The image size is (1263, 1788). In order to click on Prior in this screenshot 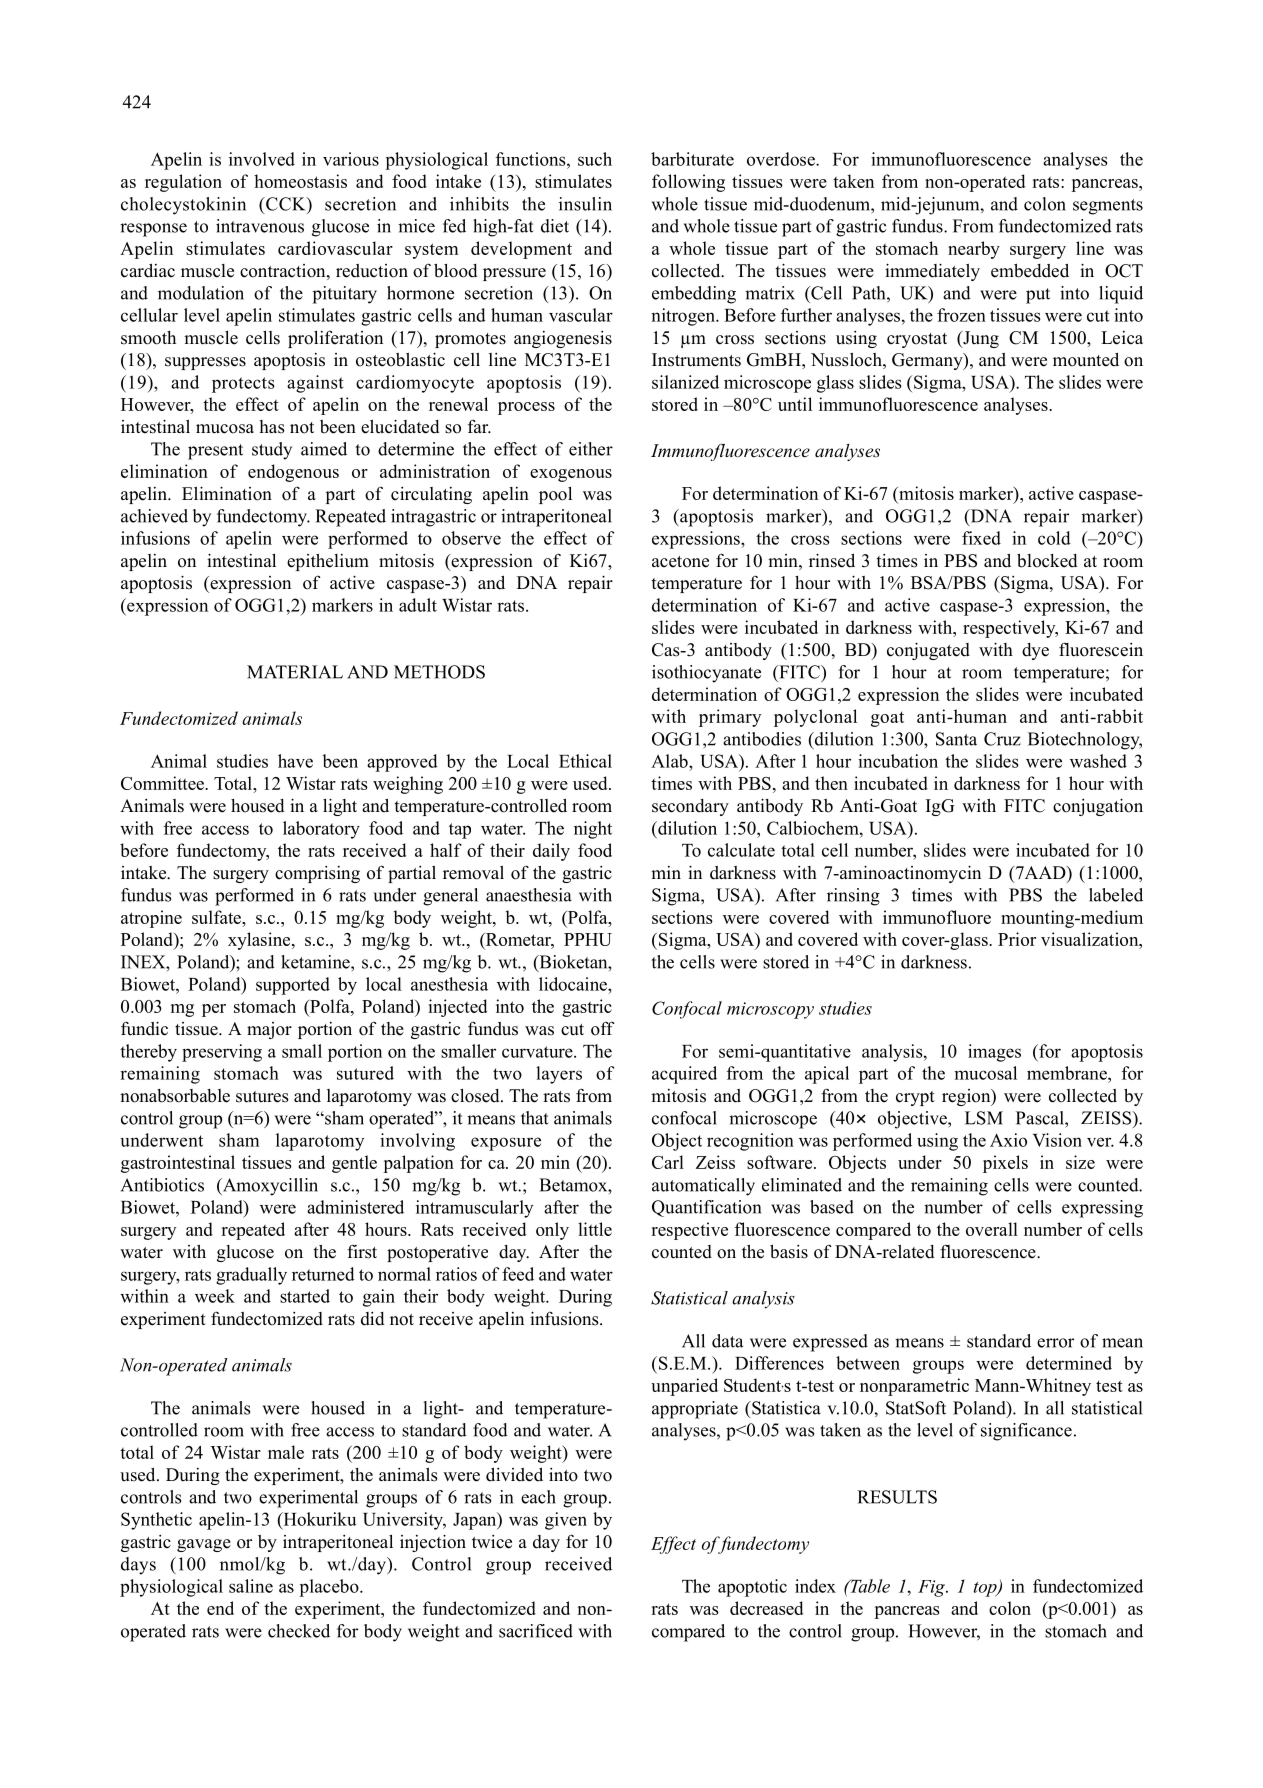, I will do `click(1017, 939)`.
